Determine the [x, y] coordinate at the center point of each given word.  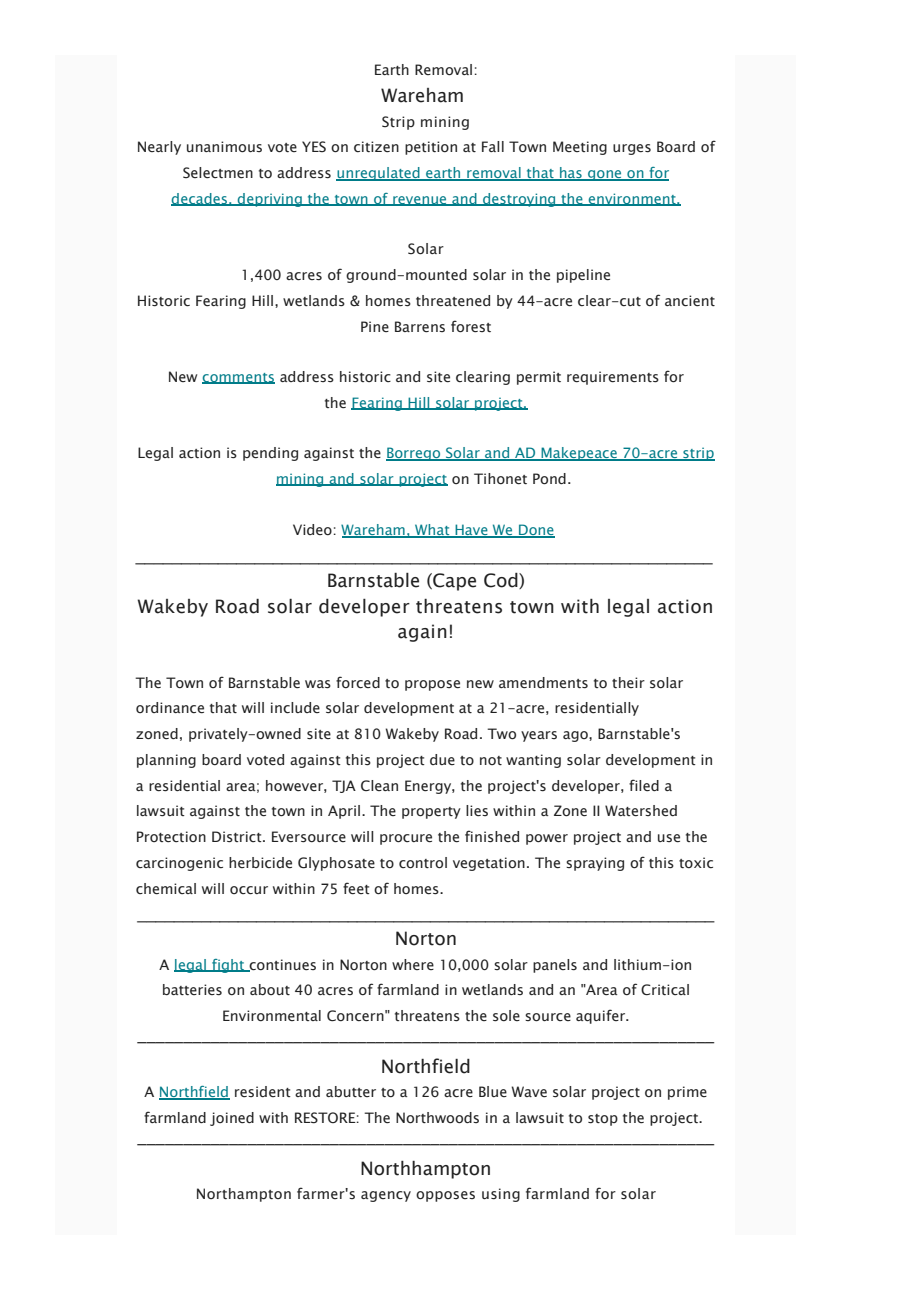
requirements [613, 378]
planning [166, 761]
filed [644, 785]
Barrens [420, 327]
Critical [665, 989]
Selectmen [218, 173]
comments [238, 378]
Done [536, 531]
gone [605, 175]
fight [228, 966]
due [442, 759]
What [432, 531]
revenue [420, 201]
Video [312, 529]
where [413, 964]
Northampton [244, 1195]
